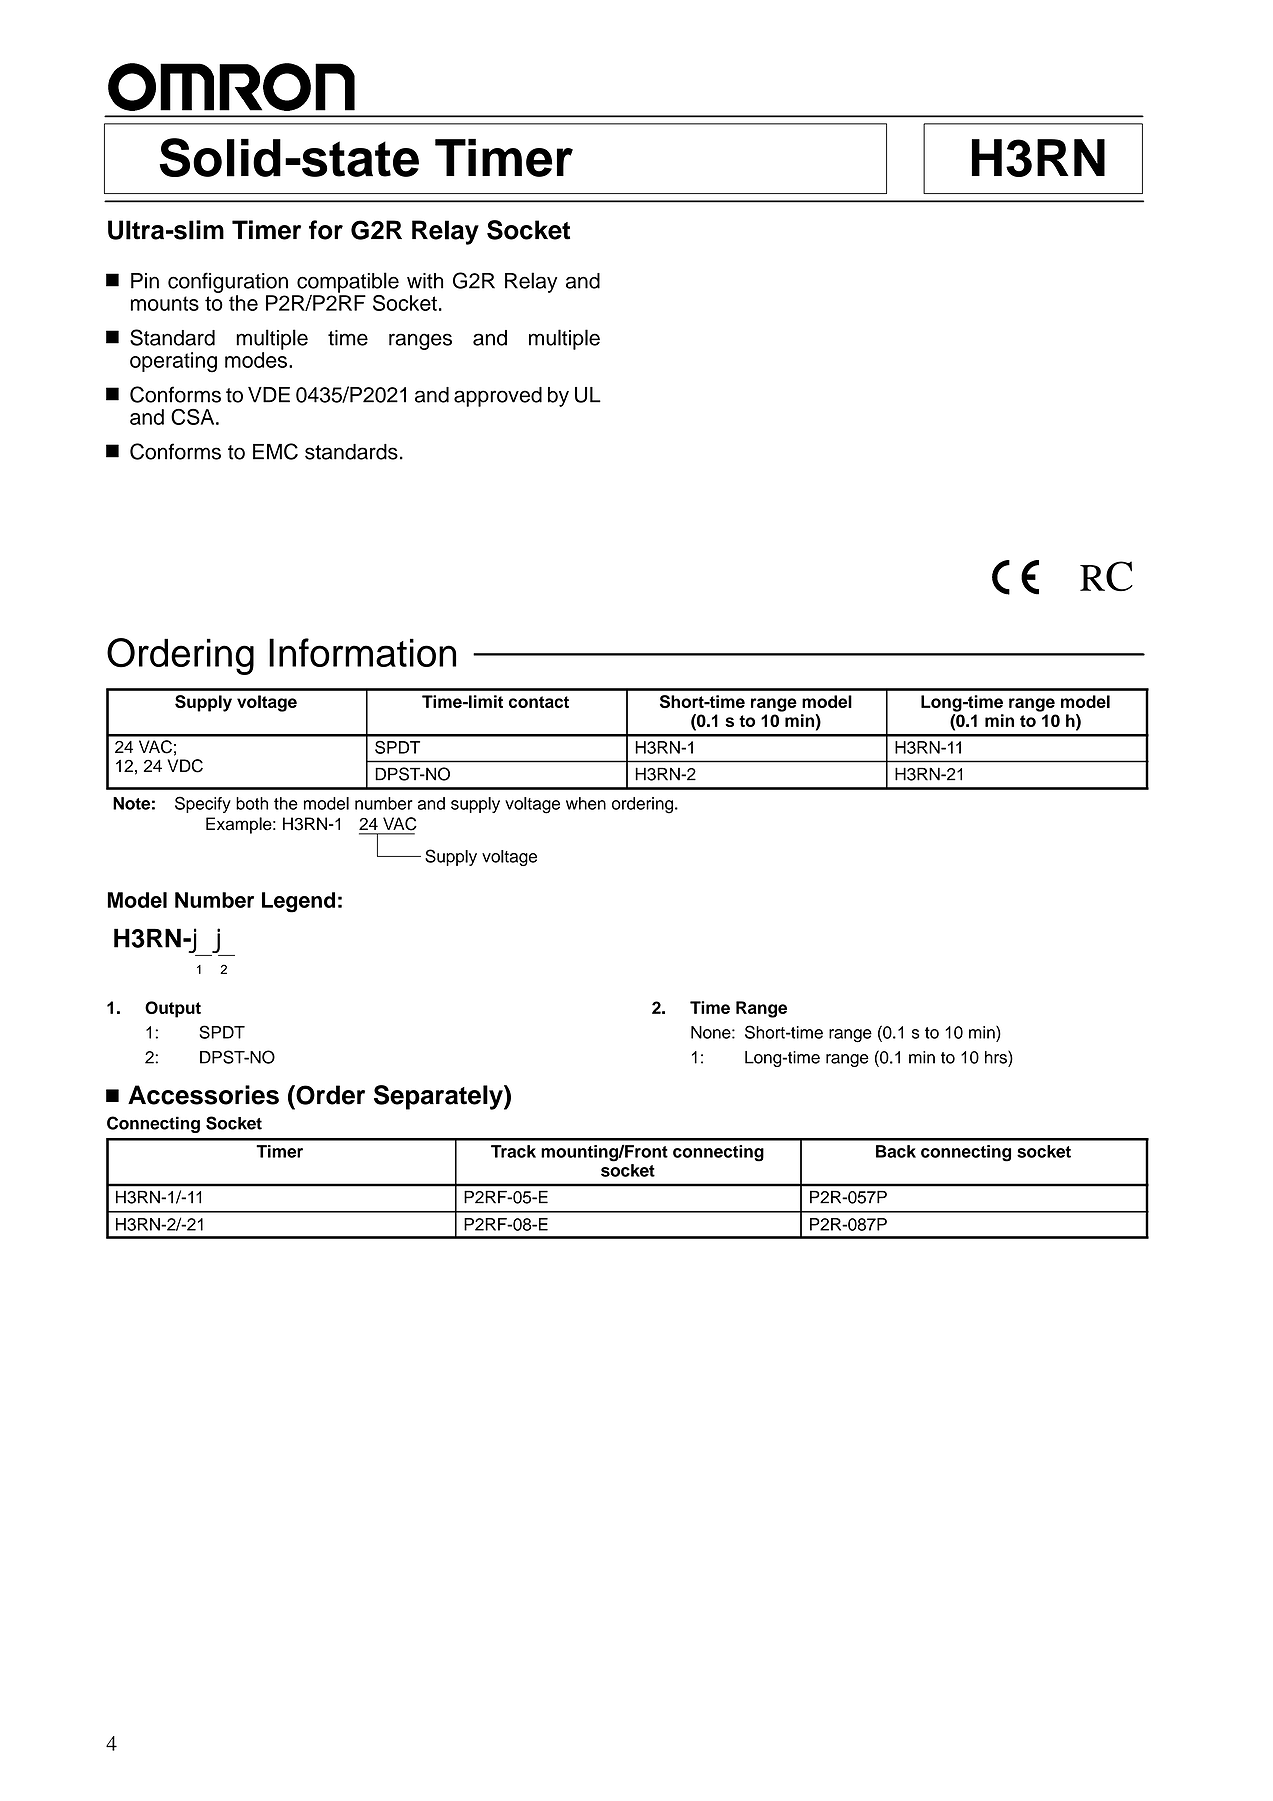  Describe the element at coordinates (228, 282) in the screenshot. I see `configuration` at that location.
